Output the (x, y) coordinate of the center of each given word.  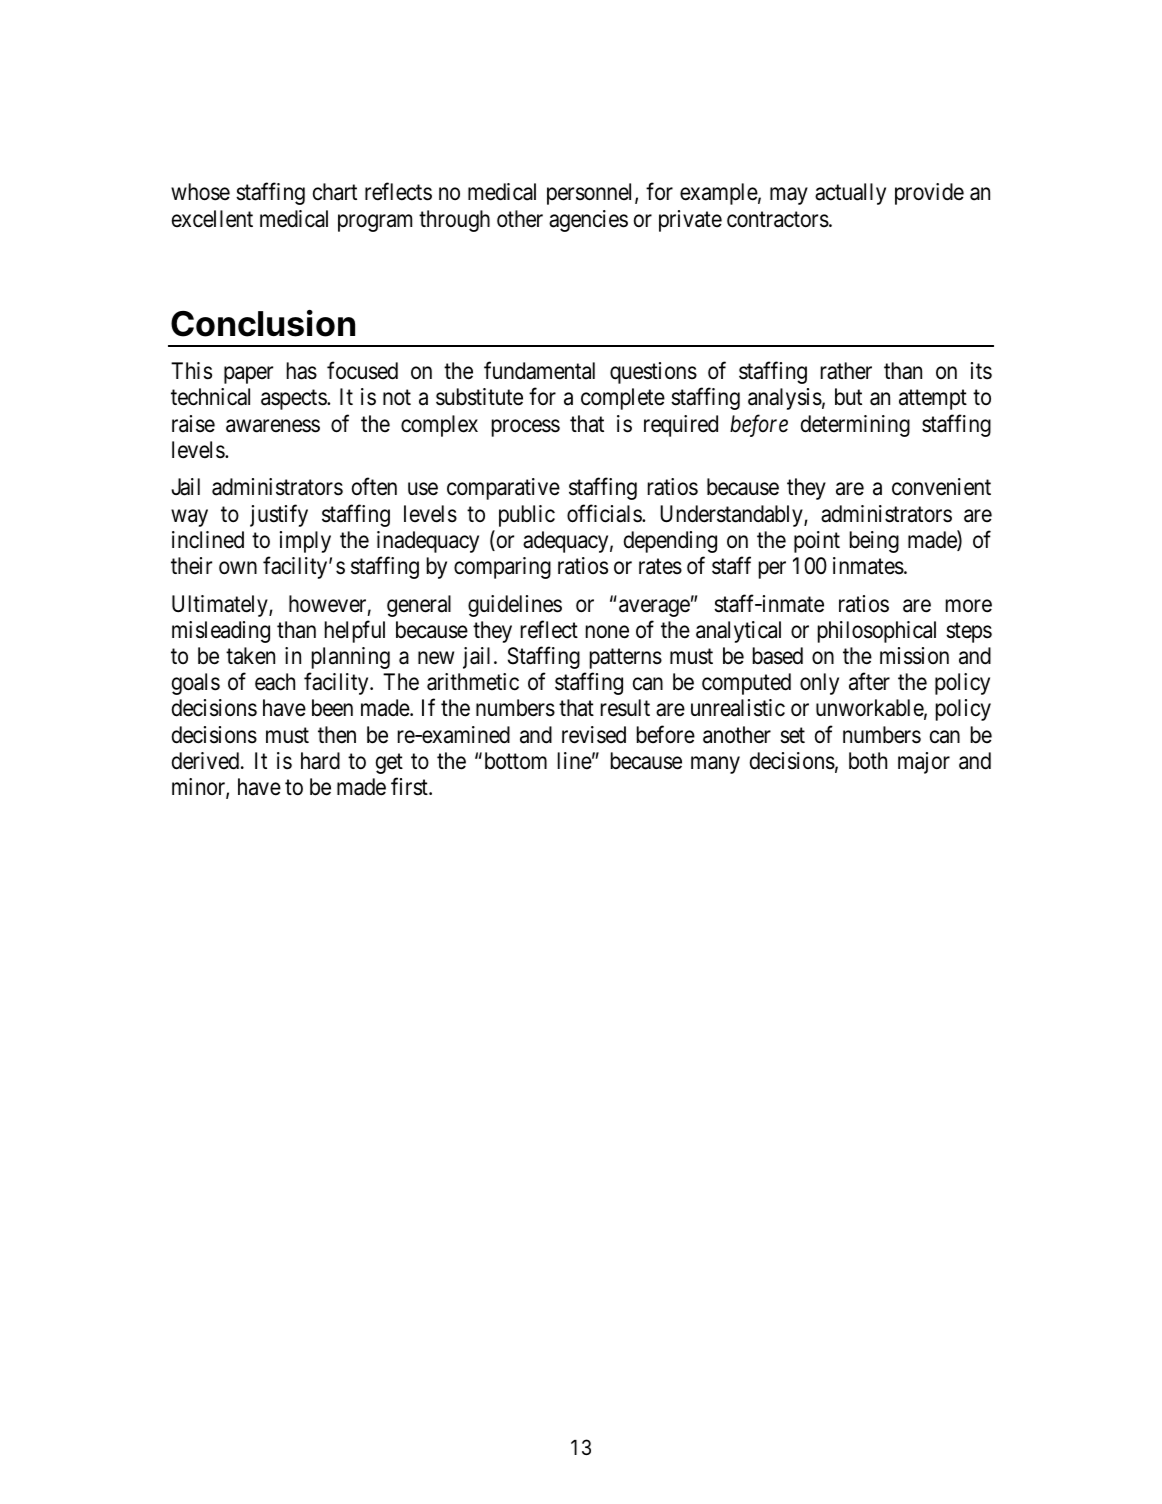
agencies (588, 221)
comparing (502, 568)
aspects (294, 400)
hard (320, 761)
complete (623, 399)
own (238, 568)
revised (594, 735)
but (848, 396)
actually (850, 194)
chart (335, 192)
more (969, 606)
